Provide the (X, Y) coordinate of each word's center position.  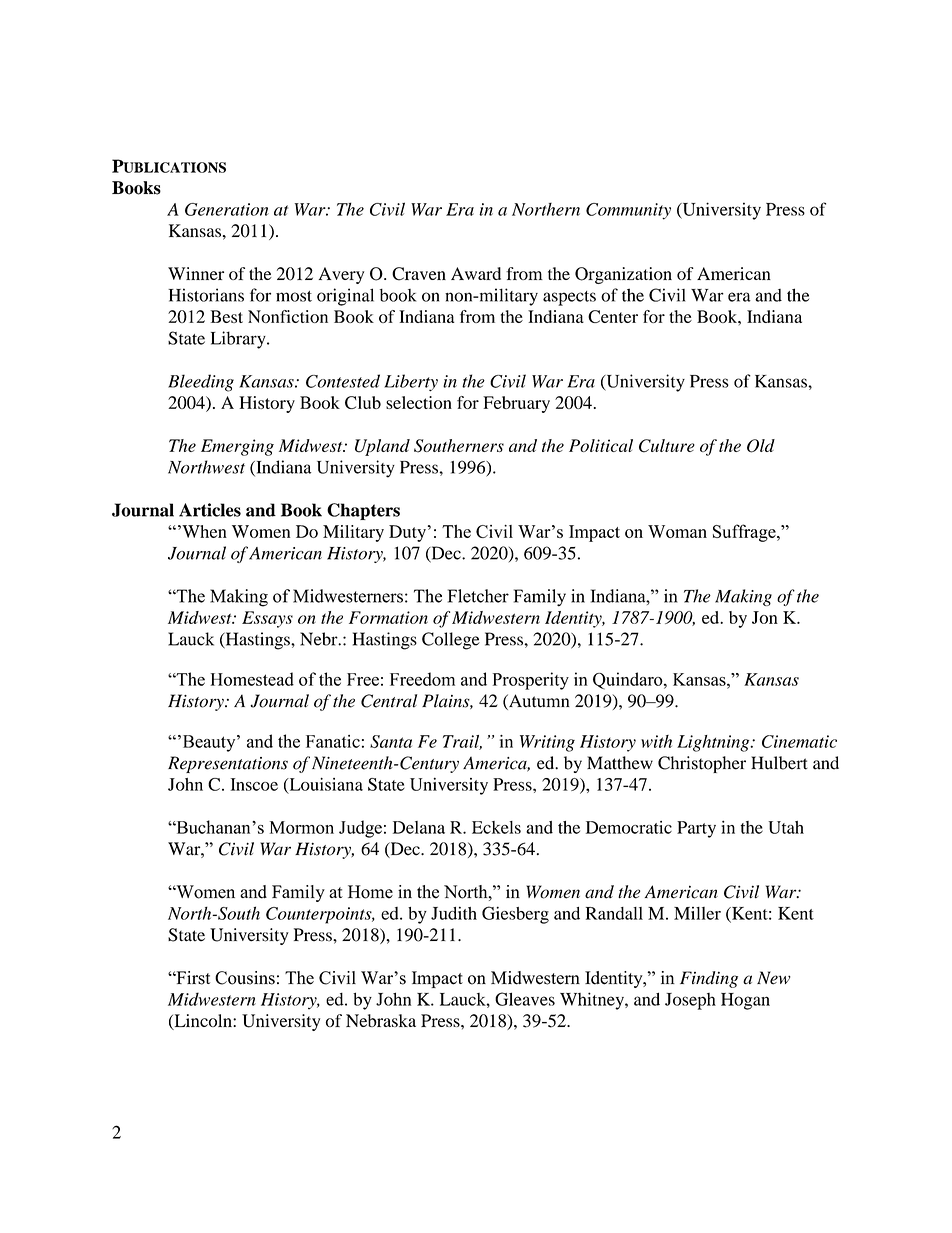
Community (628, 211)
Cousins (245, 978)
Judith (454, 913)
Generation (227, 209)
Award (476, 273)
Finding (709, 979)
